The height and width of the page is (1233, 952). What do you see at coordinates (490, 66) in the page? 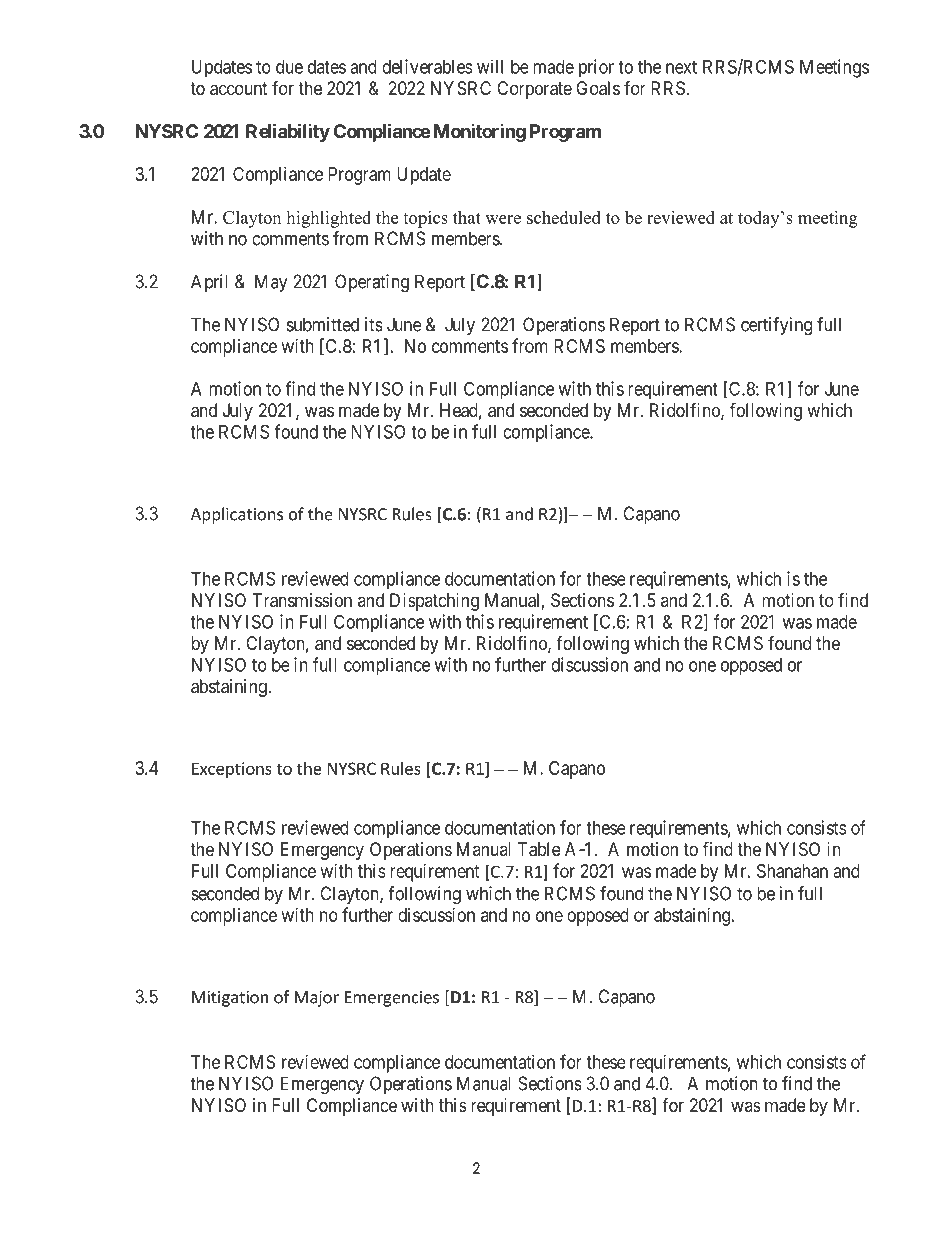
I see `will` at bounding box center [490, 66].
